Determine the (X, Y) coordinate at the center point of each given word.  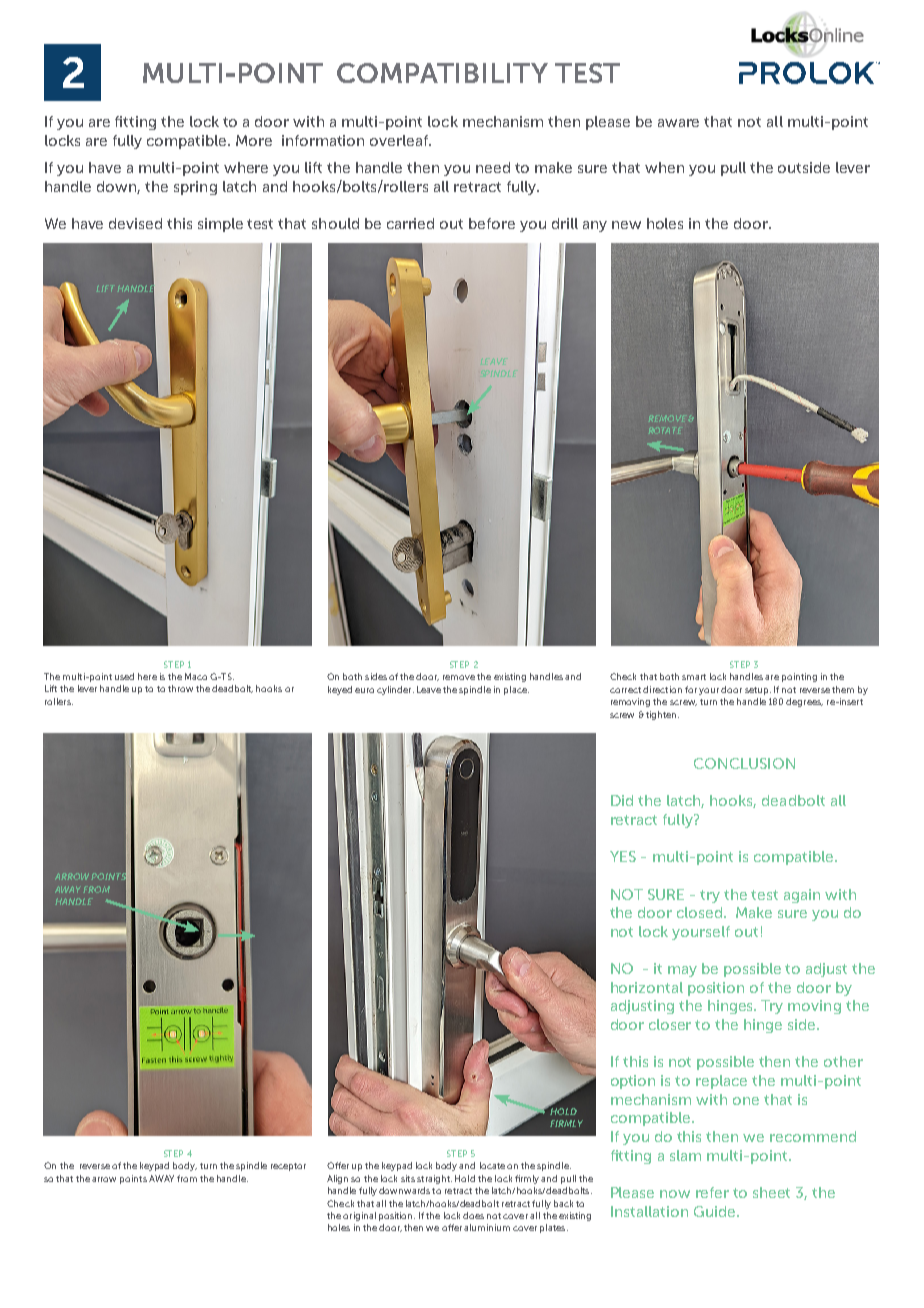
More (254, 140)
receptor (288, 1167)
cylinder (395, 690)
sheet (771, 1192)
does (473, 1215)
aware (678, 123)
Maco (196, 676)
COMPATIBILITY (442, 73)
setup (758, 691)
